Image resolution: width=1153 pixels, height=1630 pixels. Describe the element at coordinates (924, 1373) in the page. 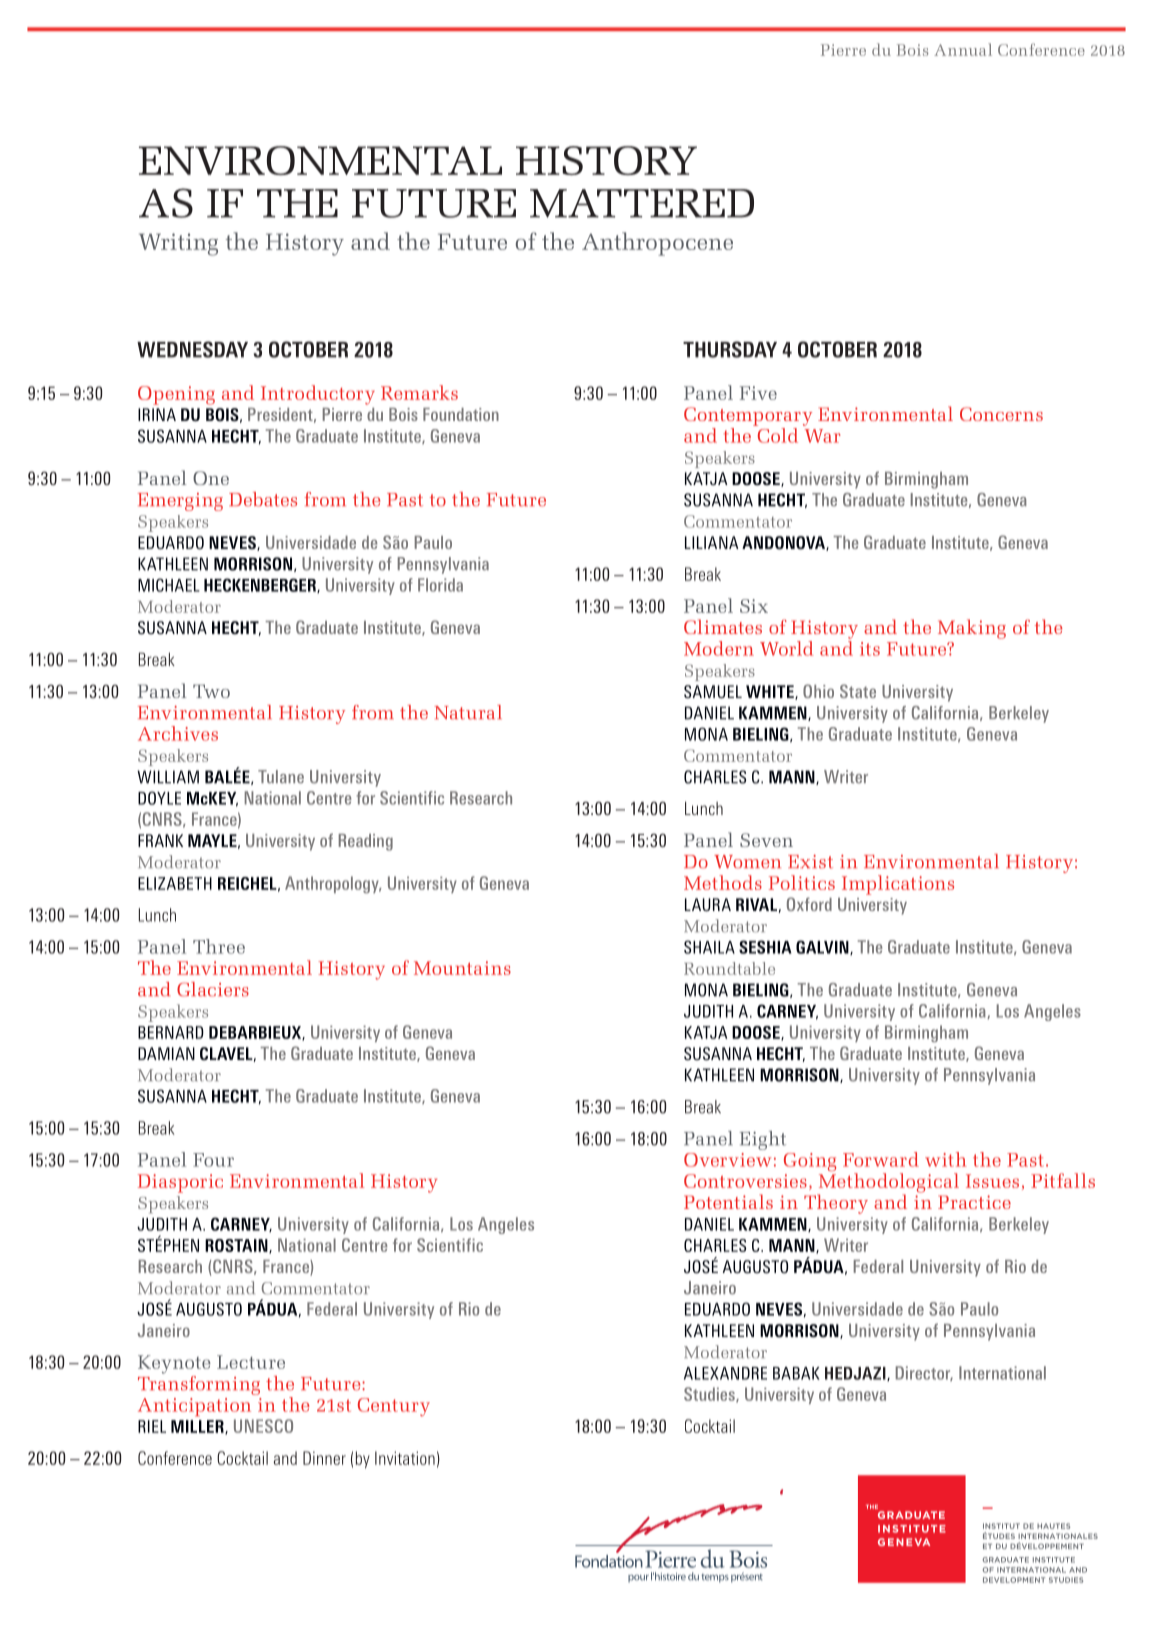

I see `Director` at that location.
